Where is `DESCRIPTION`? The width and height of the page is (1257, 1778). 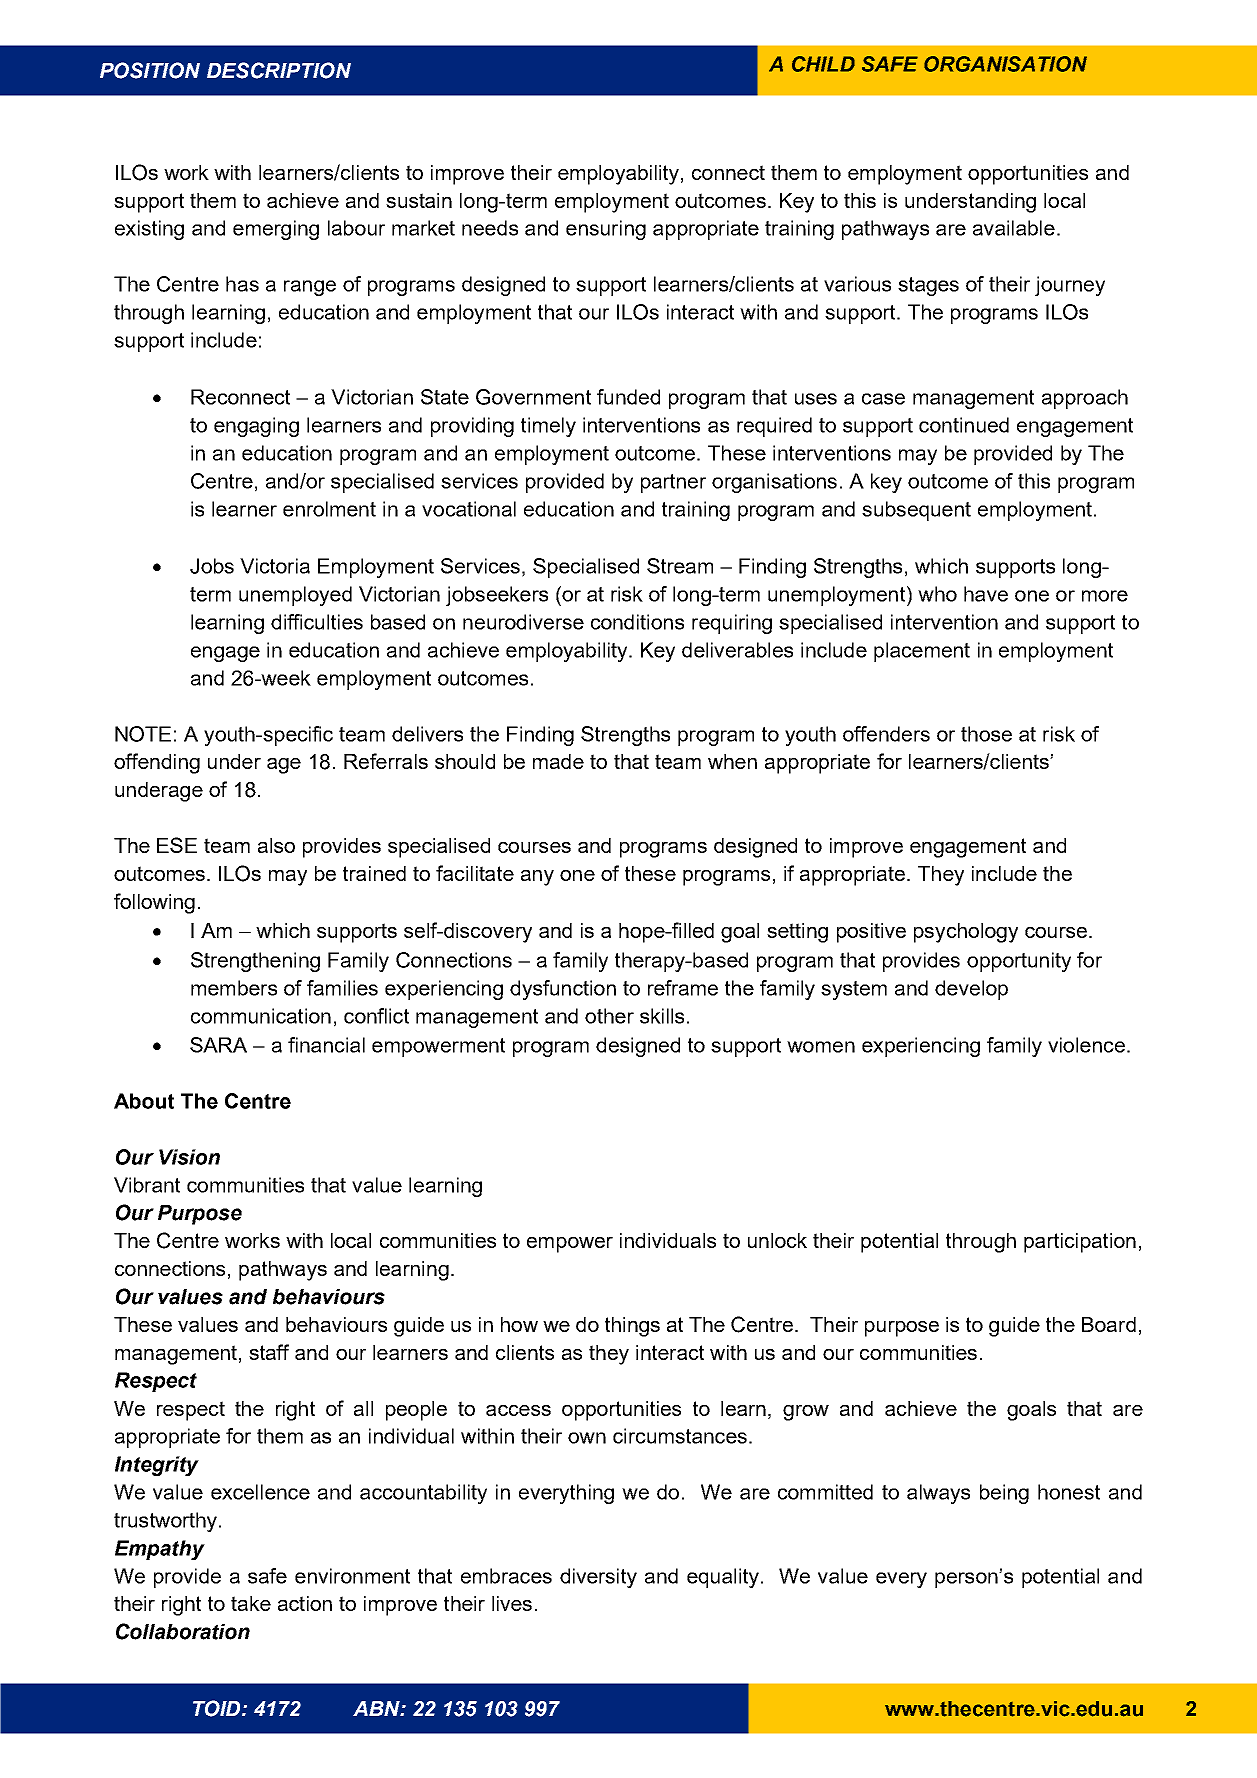 DESCRIPTION is located at coordinates (279, 70).
